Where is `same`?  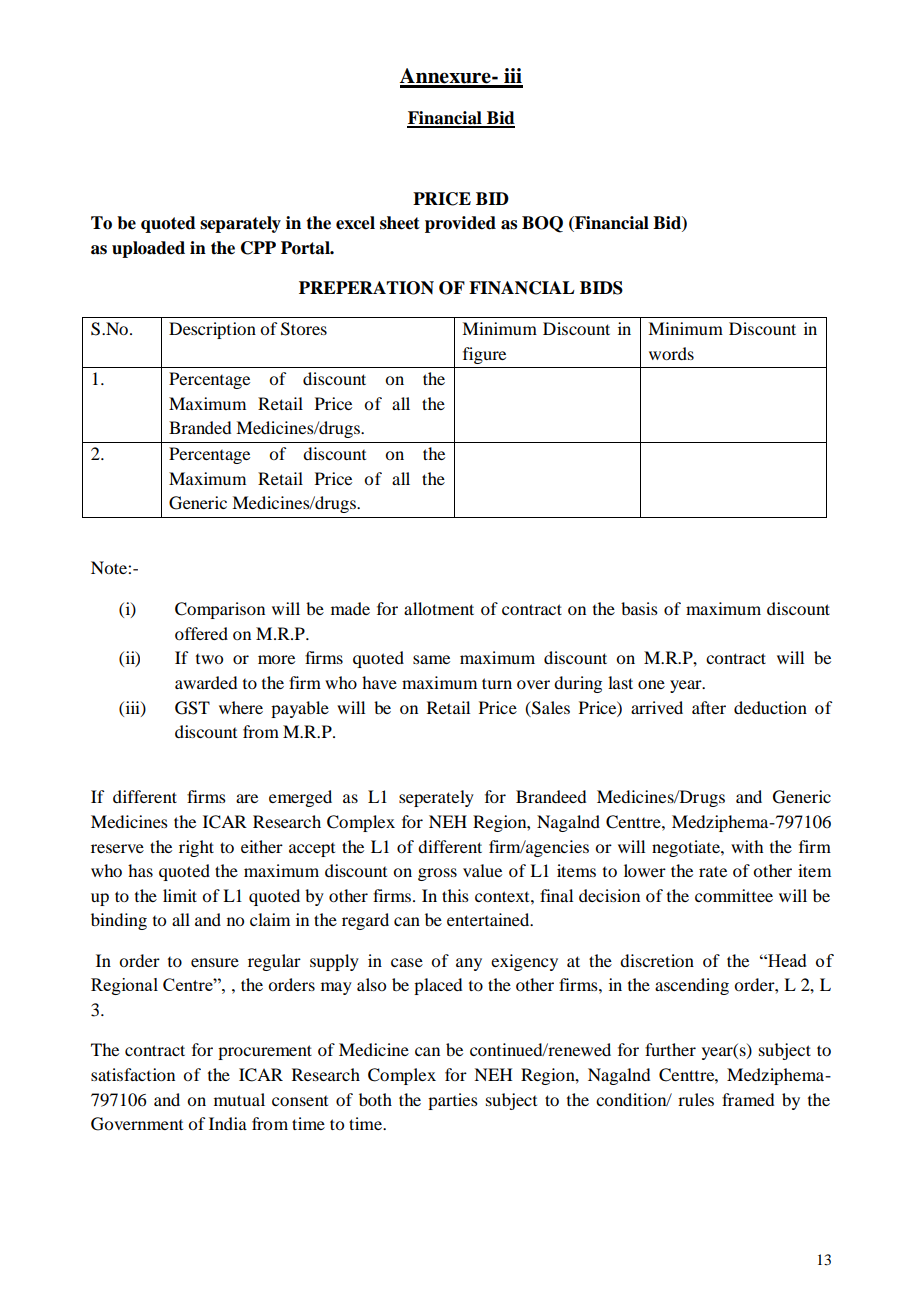 same is located at coordinates (431, 659).
